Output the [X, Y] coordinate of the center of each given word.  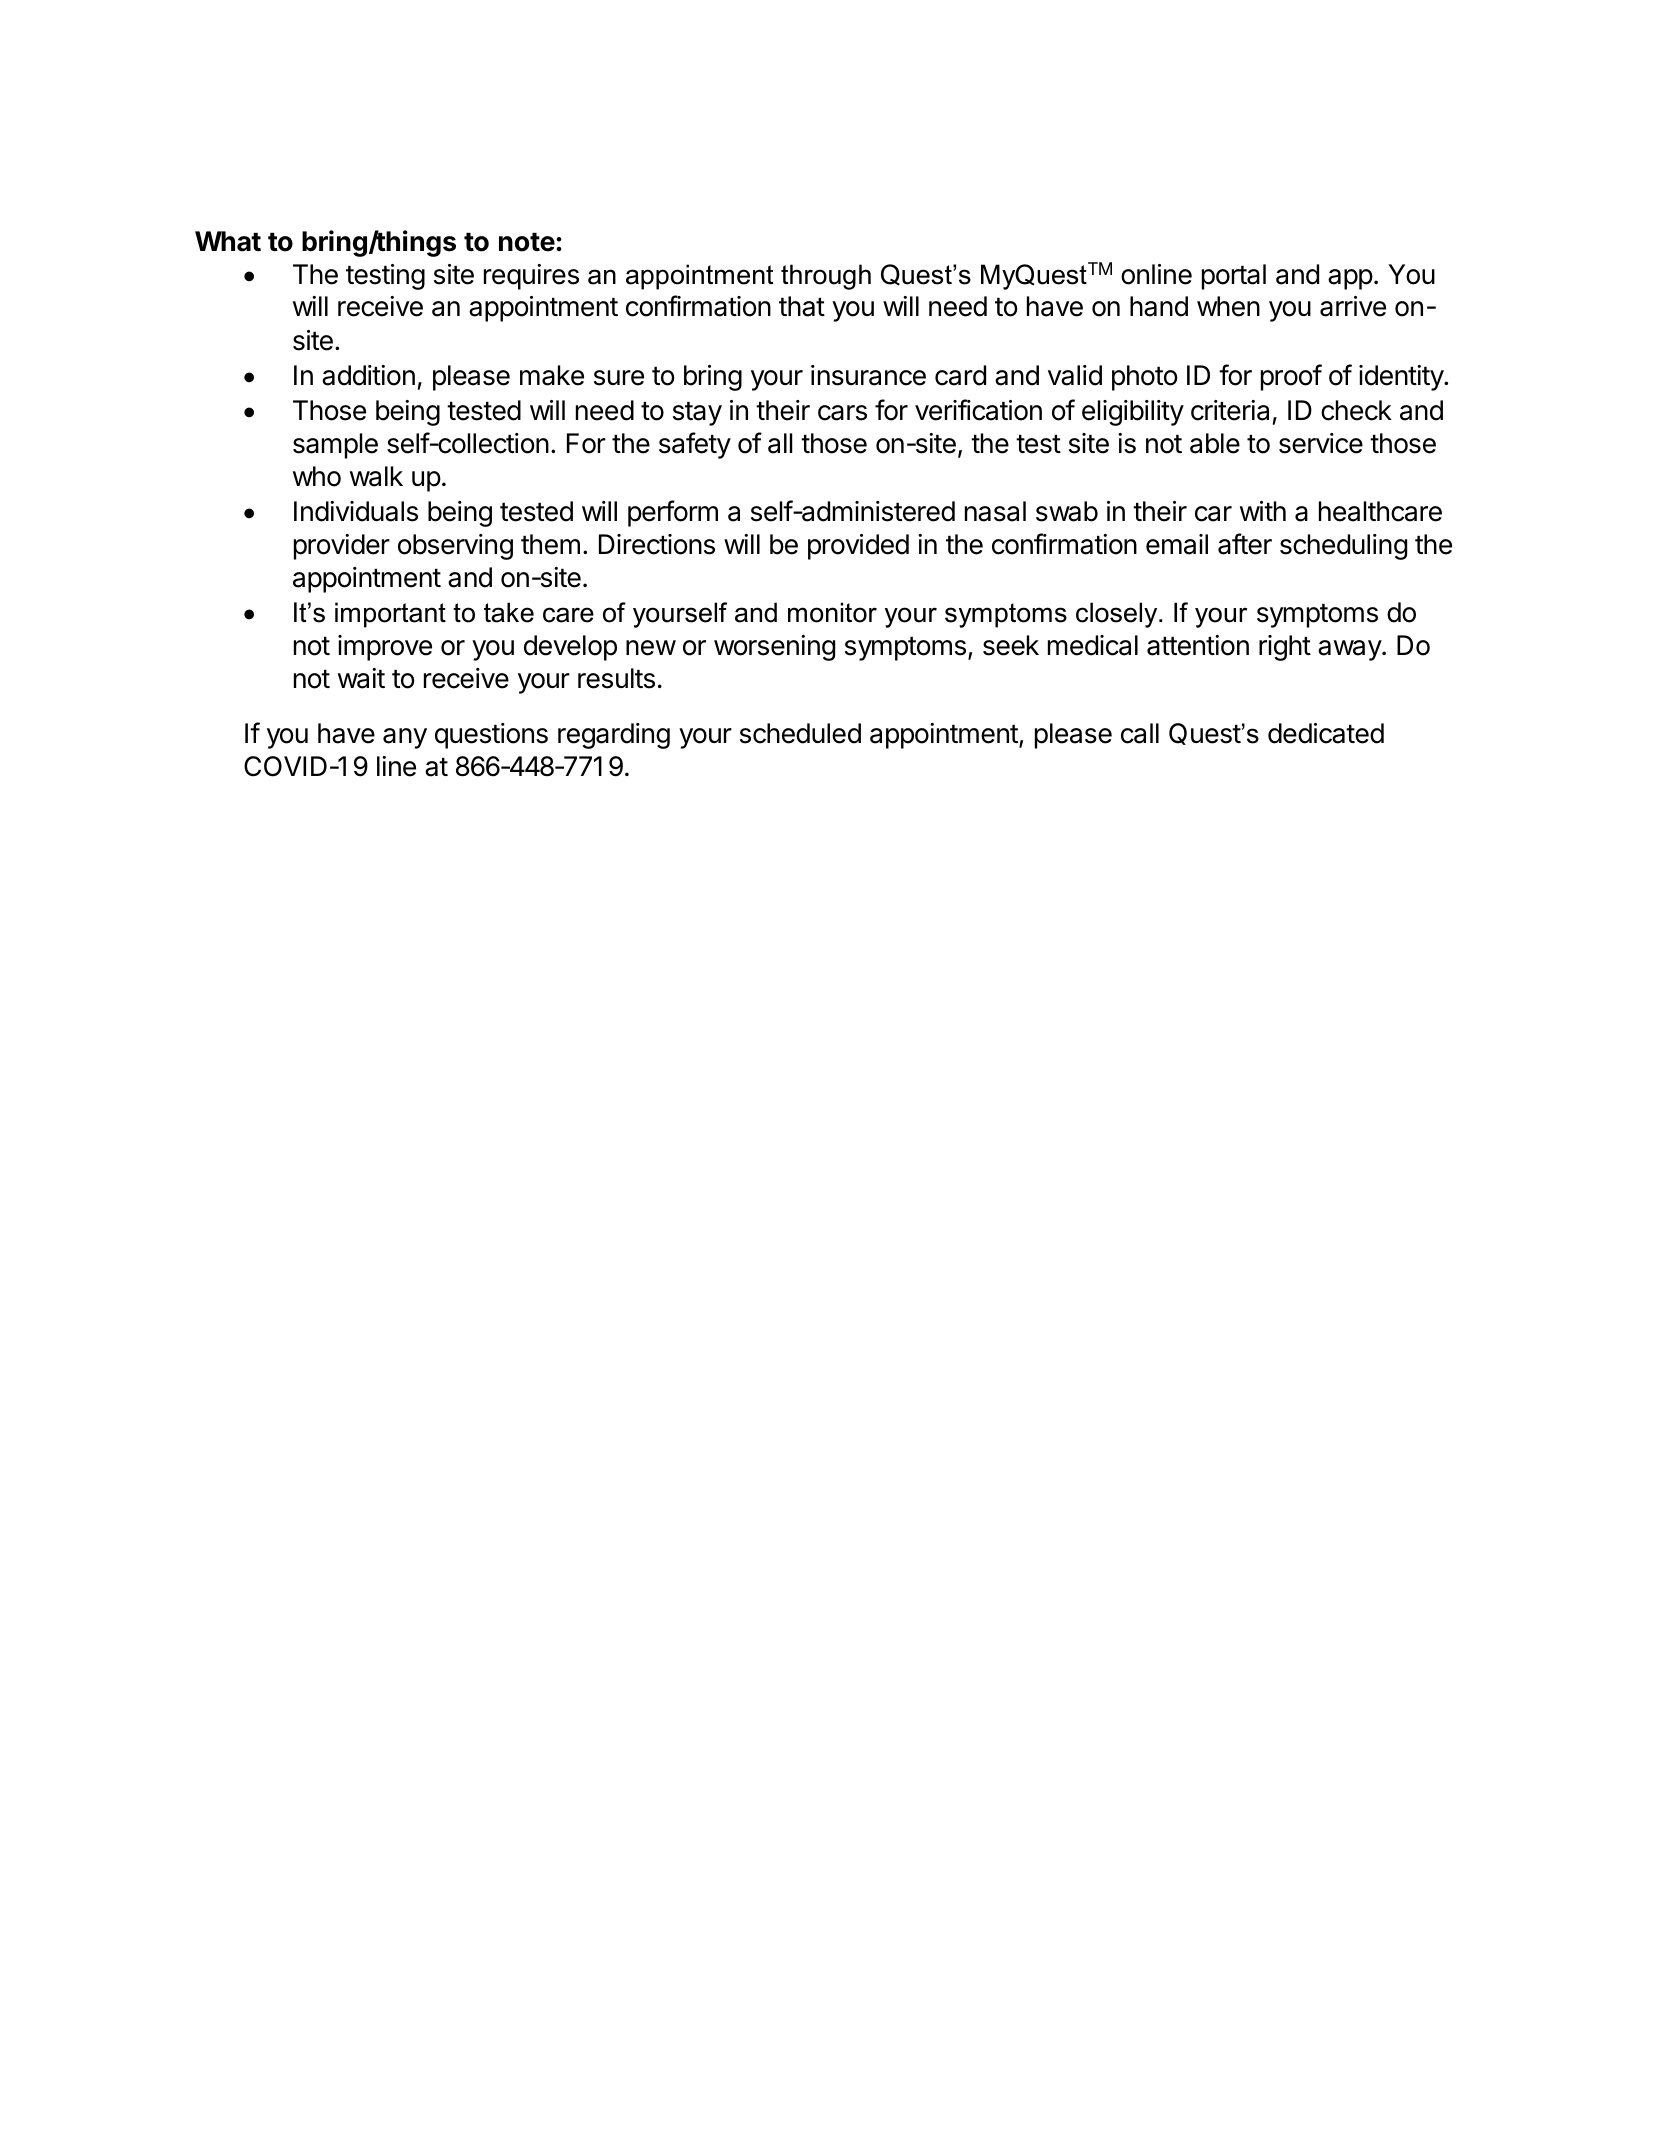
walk [376, 476]
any [405, 738]
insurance [868, 375]
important [390, 615]
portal [1234, 277]
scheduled [800, 733]
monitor [832, 612]
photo [1145, 378]
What [228, 241]
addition [368, 375]
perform [673, 513]
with [1263, 511]
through [826, 277]
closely [1118, 615]
